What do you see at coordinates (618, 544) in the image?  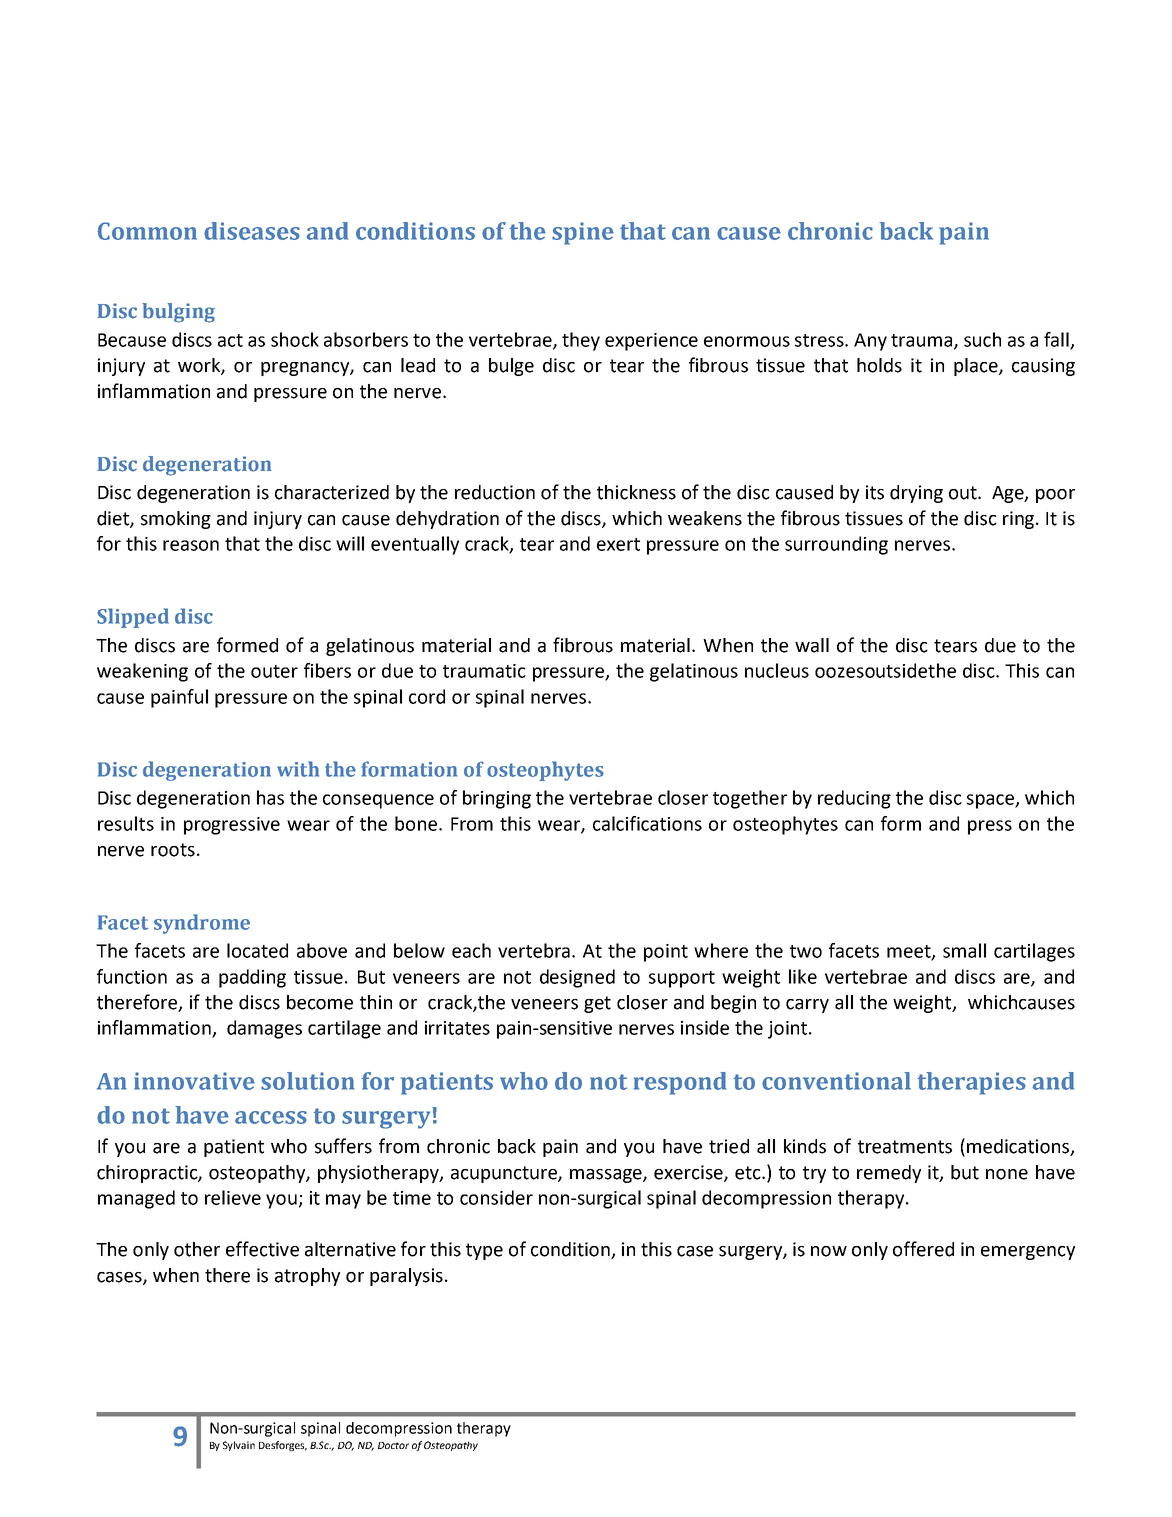 I see `exert` at bounding box center [618, 544].
